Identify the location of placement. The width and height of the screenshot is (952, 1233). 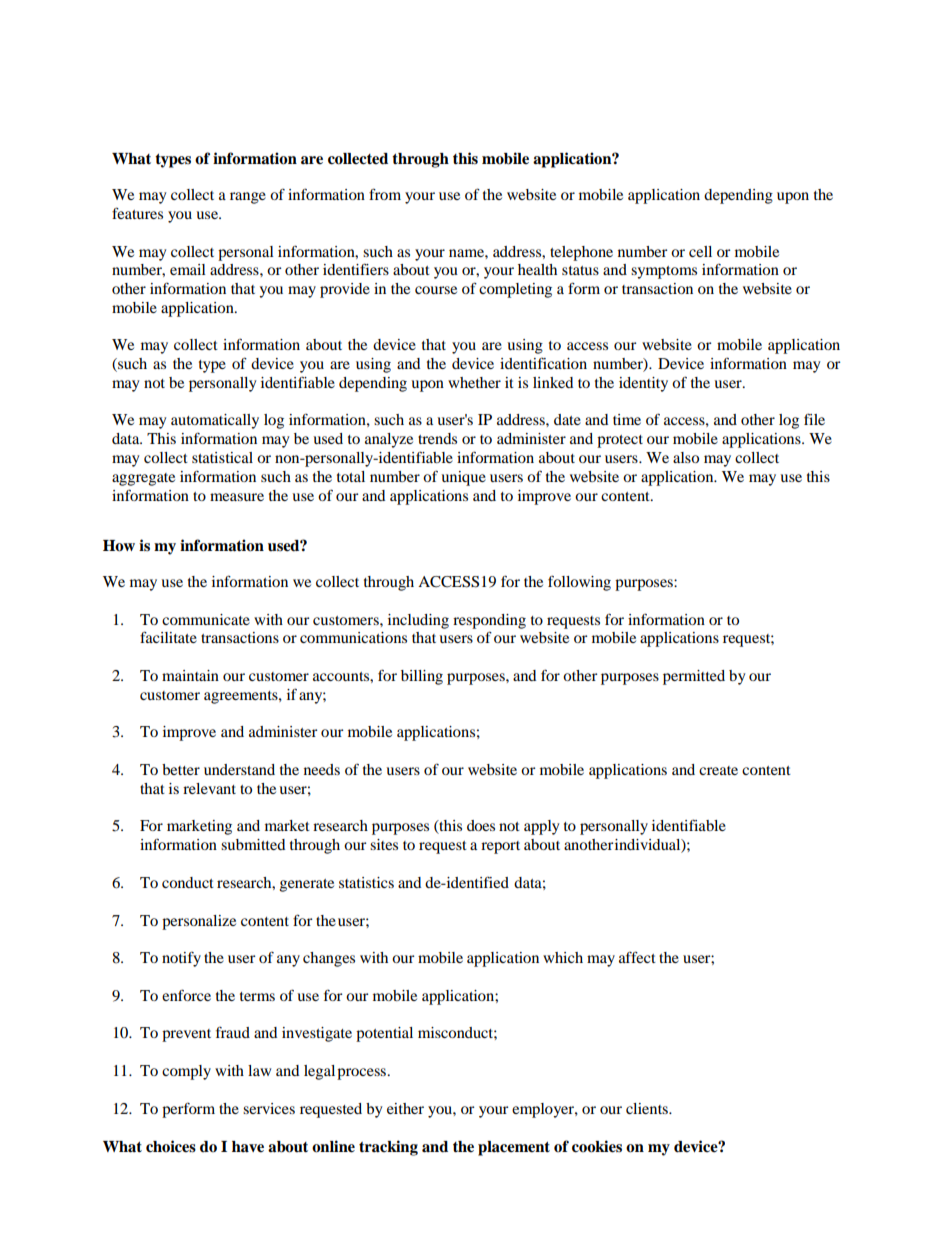
(514, 1148).
